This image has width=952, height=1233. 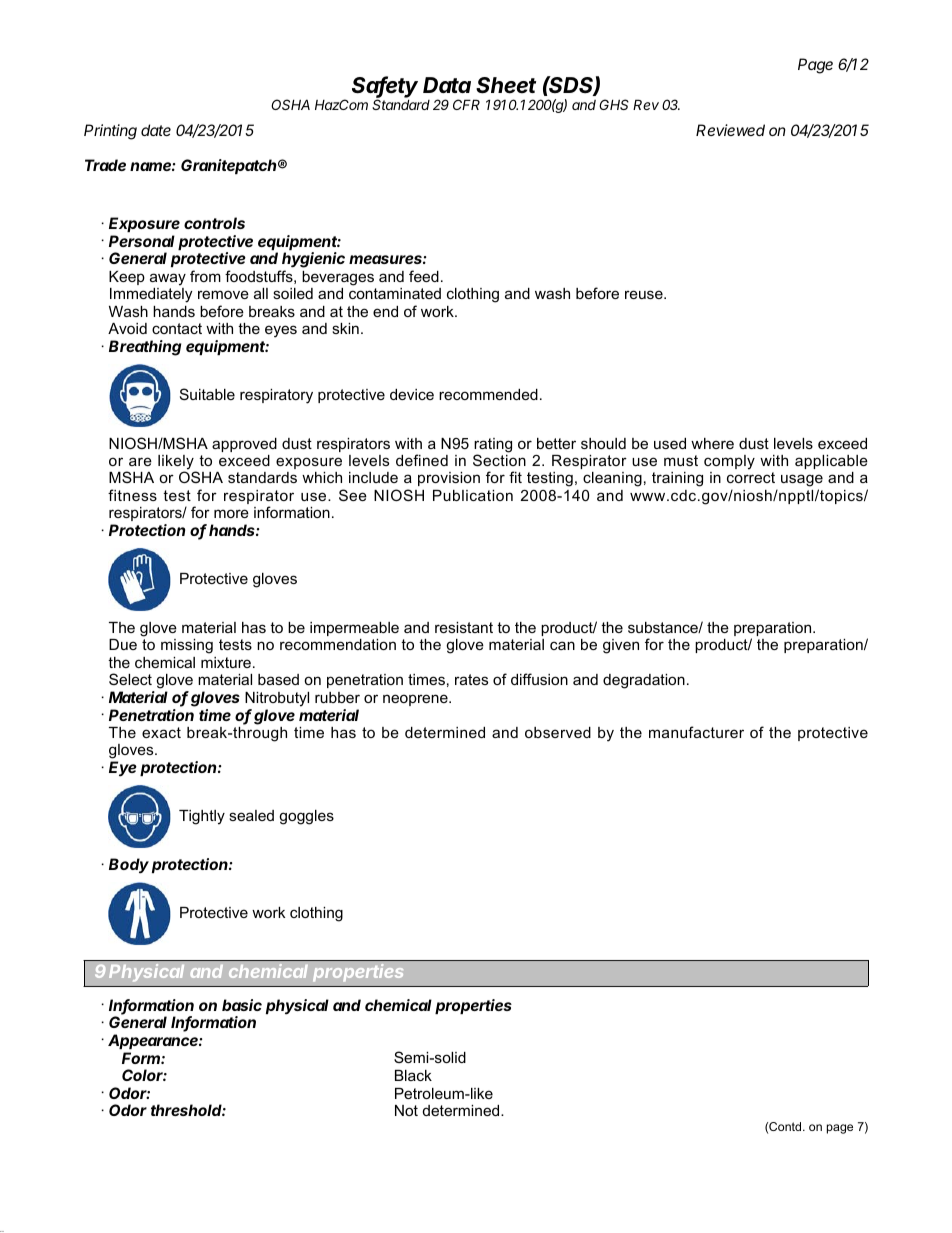 What do you see at coordinates (156, 130) in the image?
I see `date` at bounding box center [156, 130].
